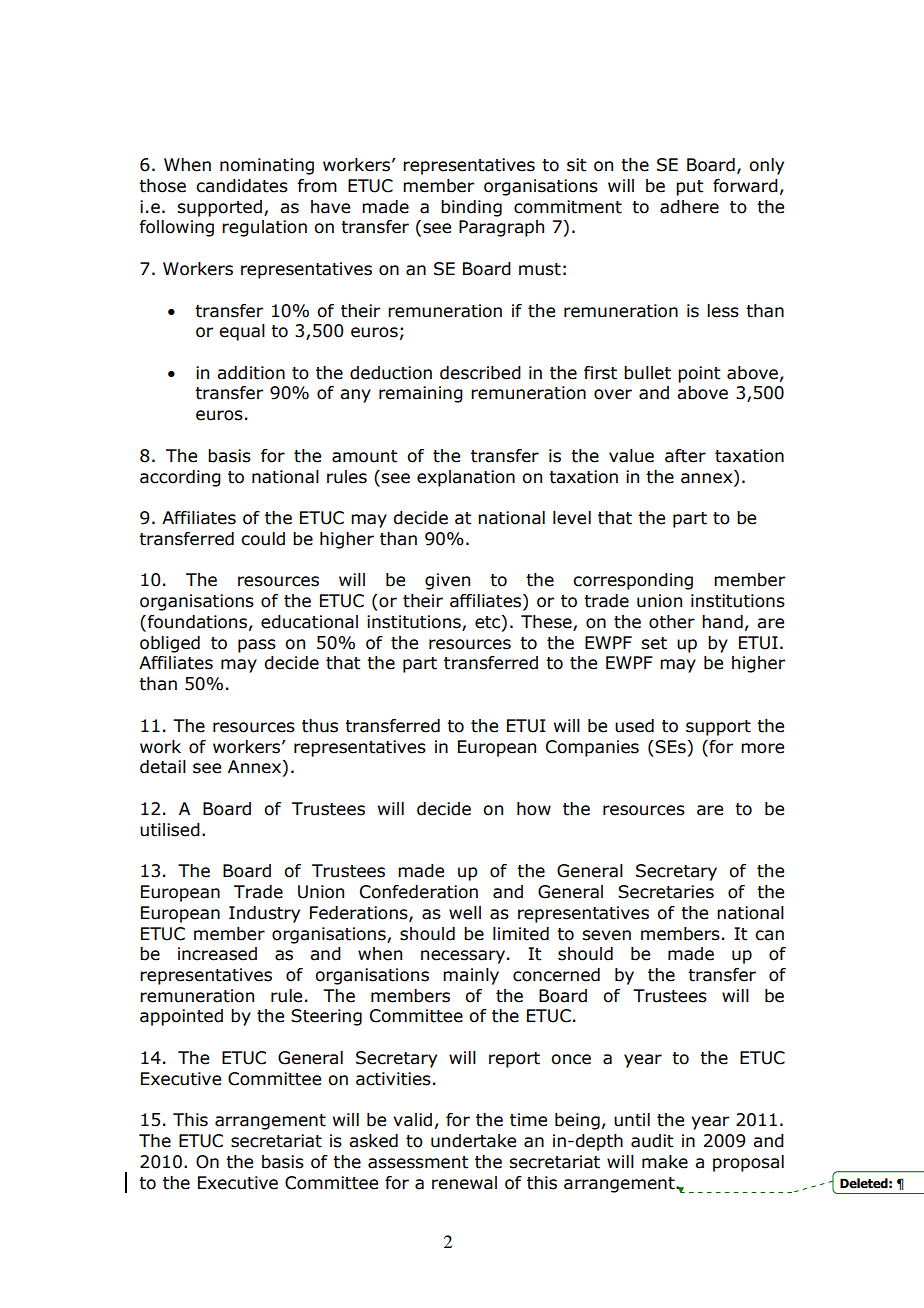  What do you see at coordinates (473, 1141) in the screenshot?
I see `undertake` at bounding box center [473, 1141].
